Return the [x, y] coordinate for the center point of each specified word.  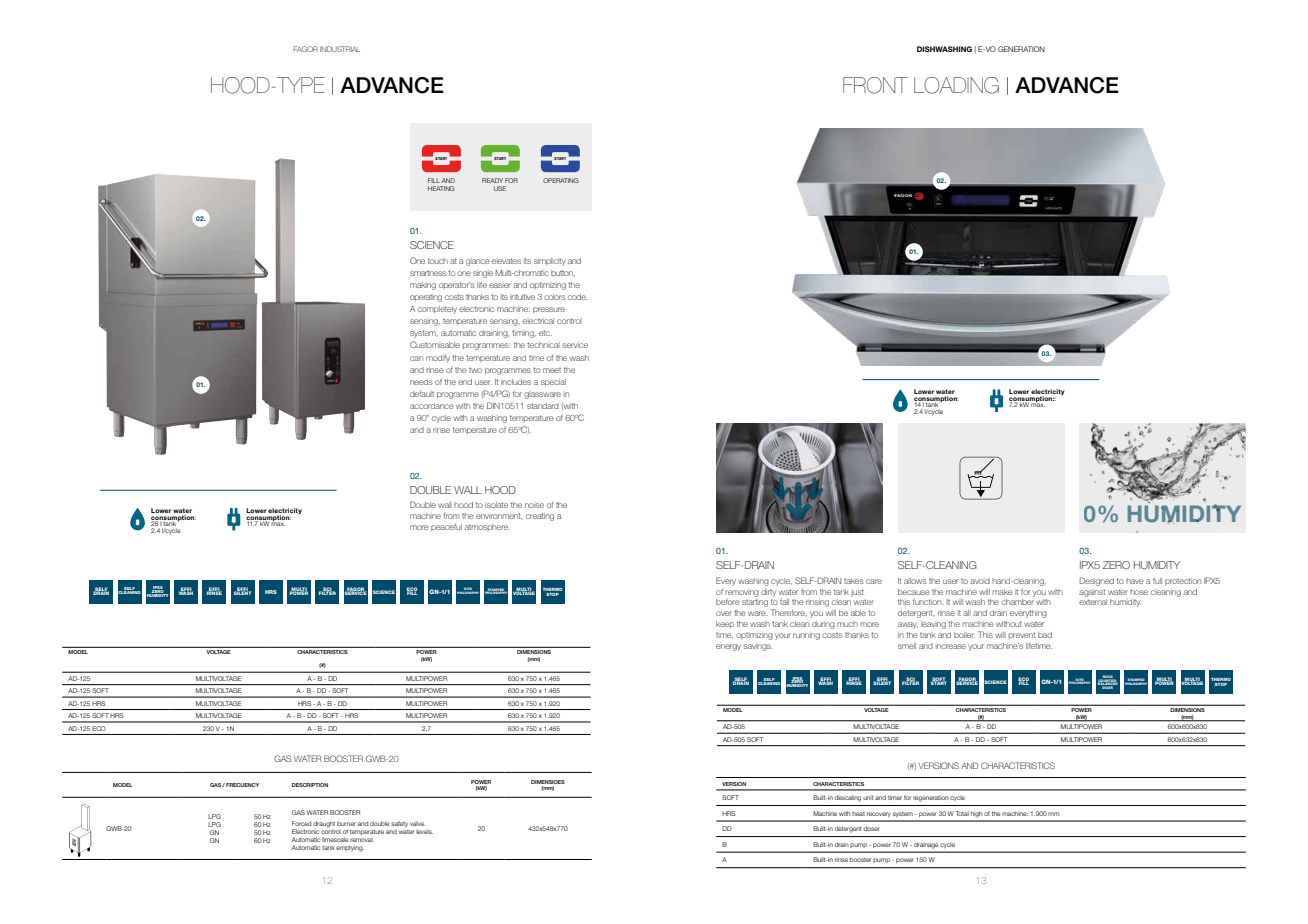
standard [543, 406]
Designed [1096, 581]
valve [418, 824]
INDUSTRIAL [340, 49]
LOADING [956, 85]
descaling [848, 798]
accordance [432, 406]
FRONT [875, 85]
